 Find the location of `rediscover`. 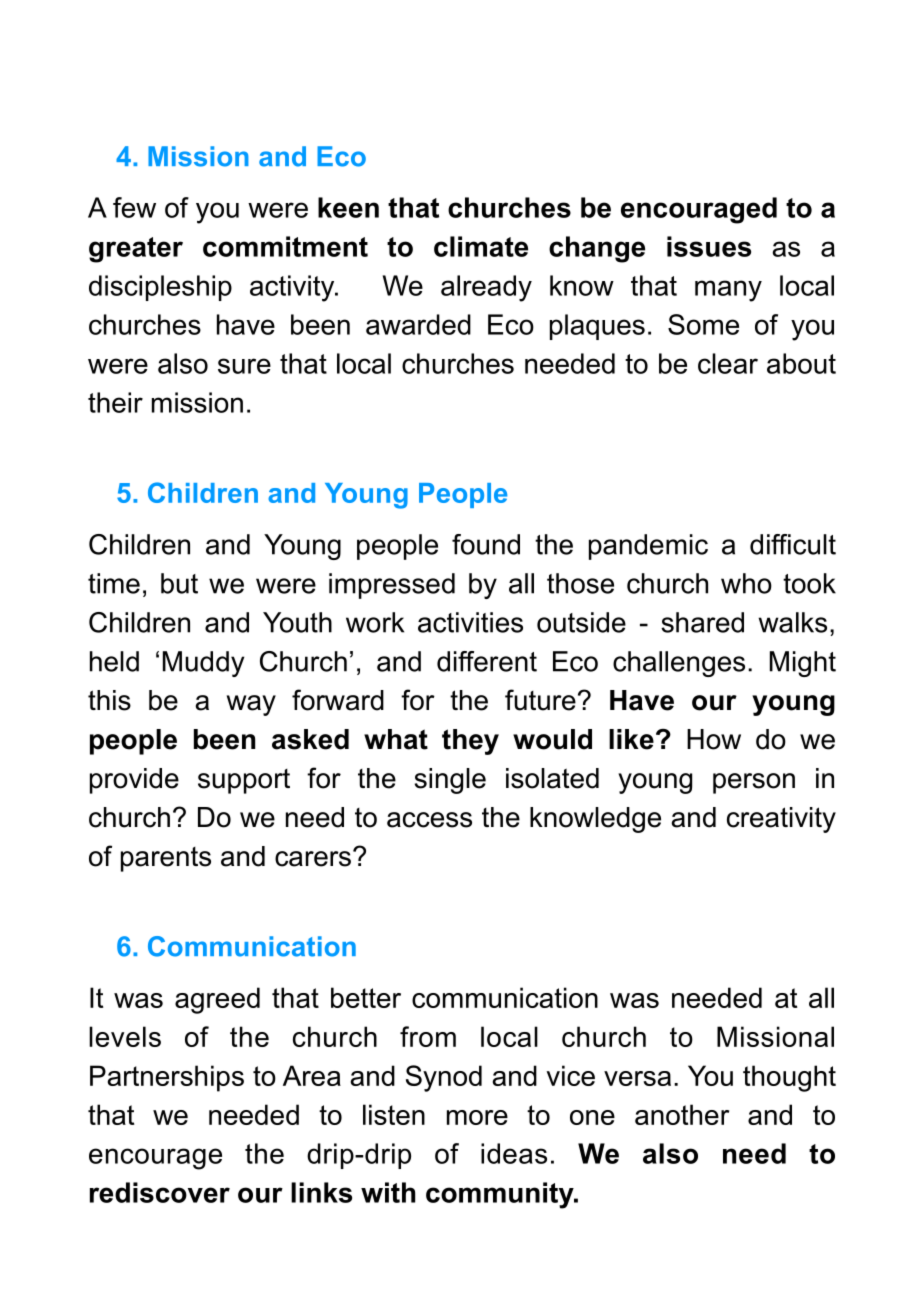

rediscover is located at coordinates (160, 1192).
